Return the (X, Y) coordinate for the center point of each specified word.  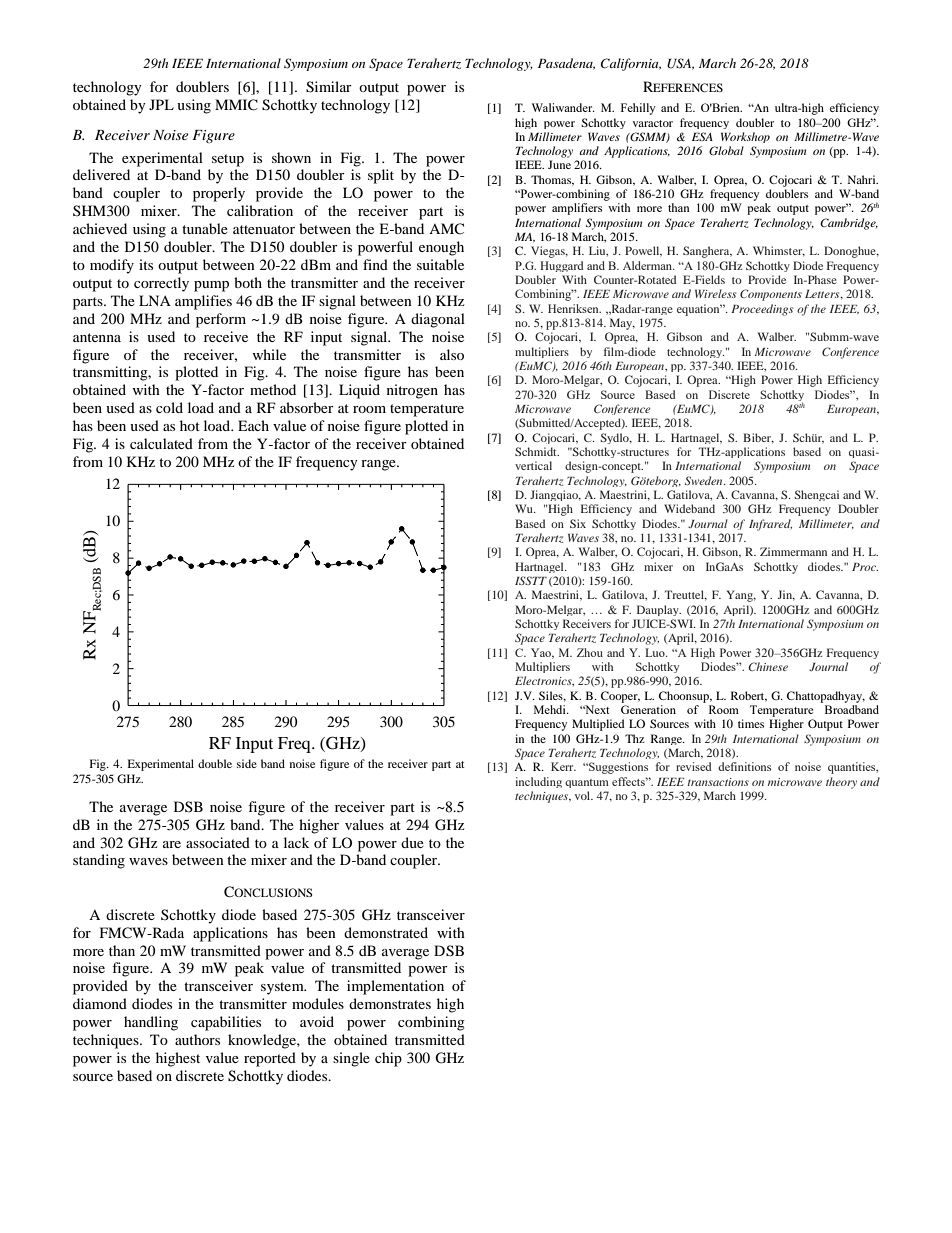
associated (218, 842)
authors (197, 1039)
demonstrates (390, 1003)
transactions (718, 782)
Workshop (745, 137)
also (452, 354)
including (539, 782)
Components (771, 295)
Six (578, 523)
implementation (395, 987)
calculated (161, 443)
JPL (161, 104)
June (559, 164)
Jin (786, 595)
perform (221, 320)
